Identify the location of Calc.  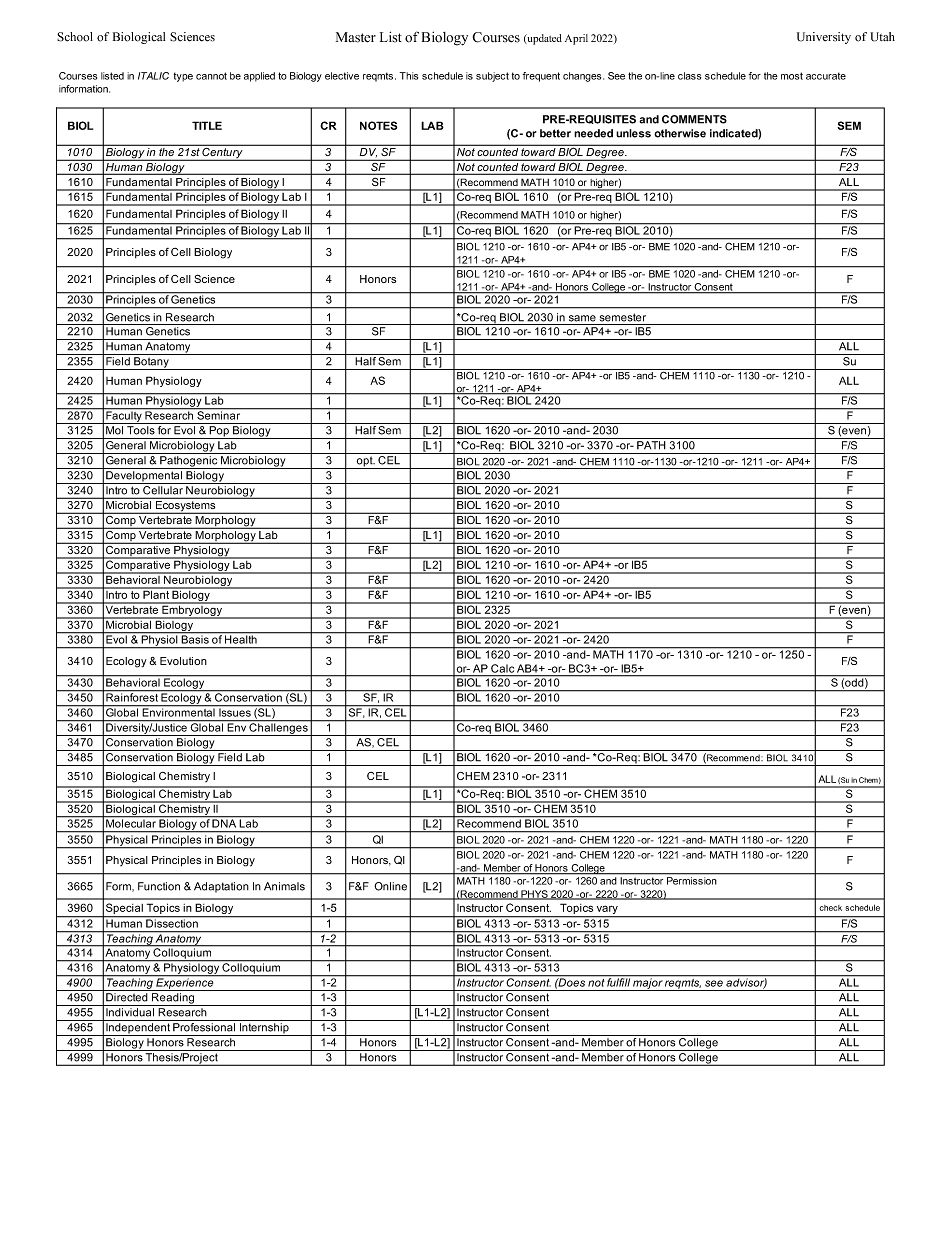
(502, 668).
